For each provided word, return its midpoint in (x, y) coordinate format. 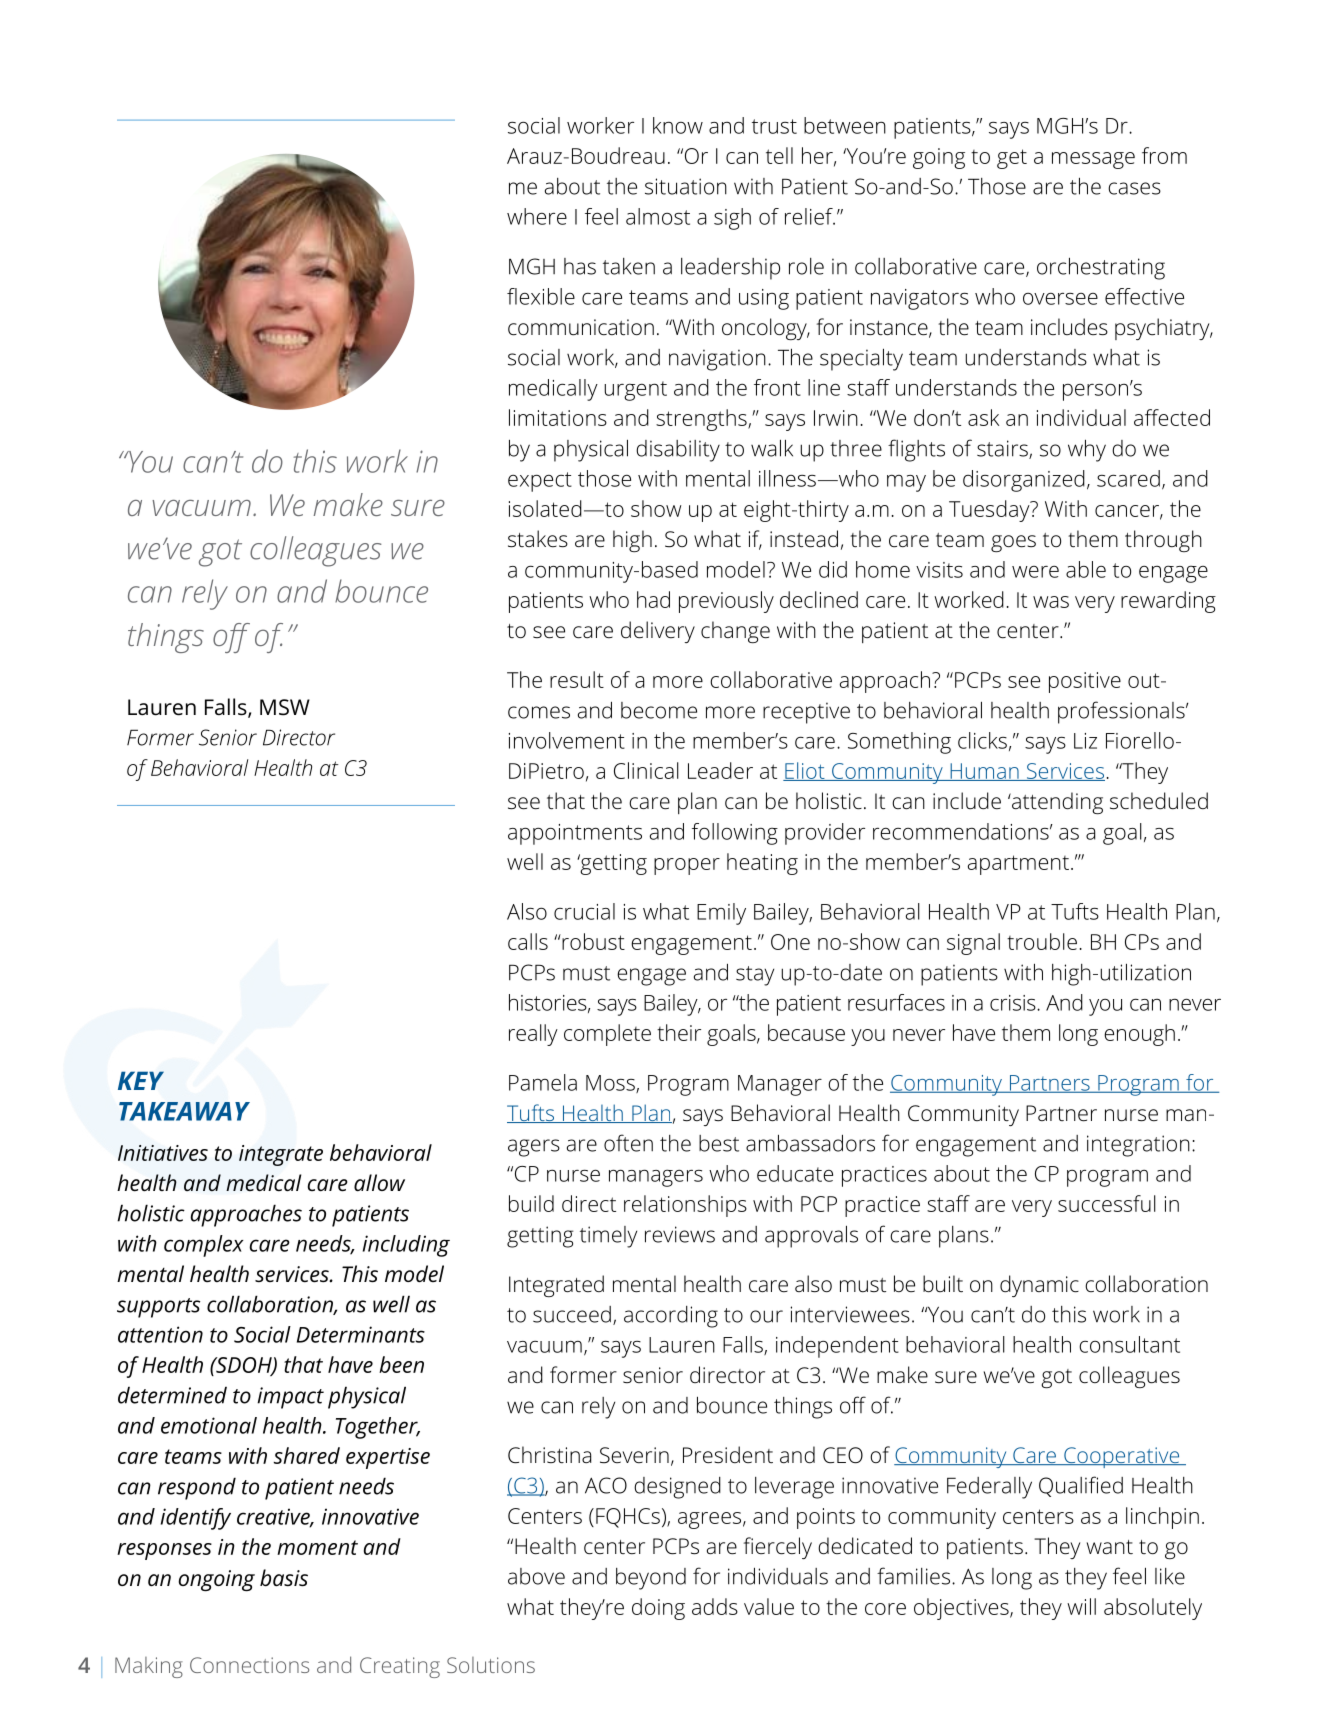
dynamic (1039, 1286)
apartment (1018, 865)
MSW (285, 707)
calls (528, 941)
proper (687, 866)
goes (1013, 543)
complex (204, 1246)
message (1093, 160)
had (653, 599)
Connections (249, 1665)
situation (686, 186)
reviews (680, 1234)
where (537, 216)
